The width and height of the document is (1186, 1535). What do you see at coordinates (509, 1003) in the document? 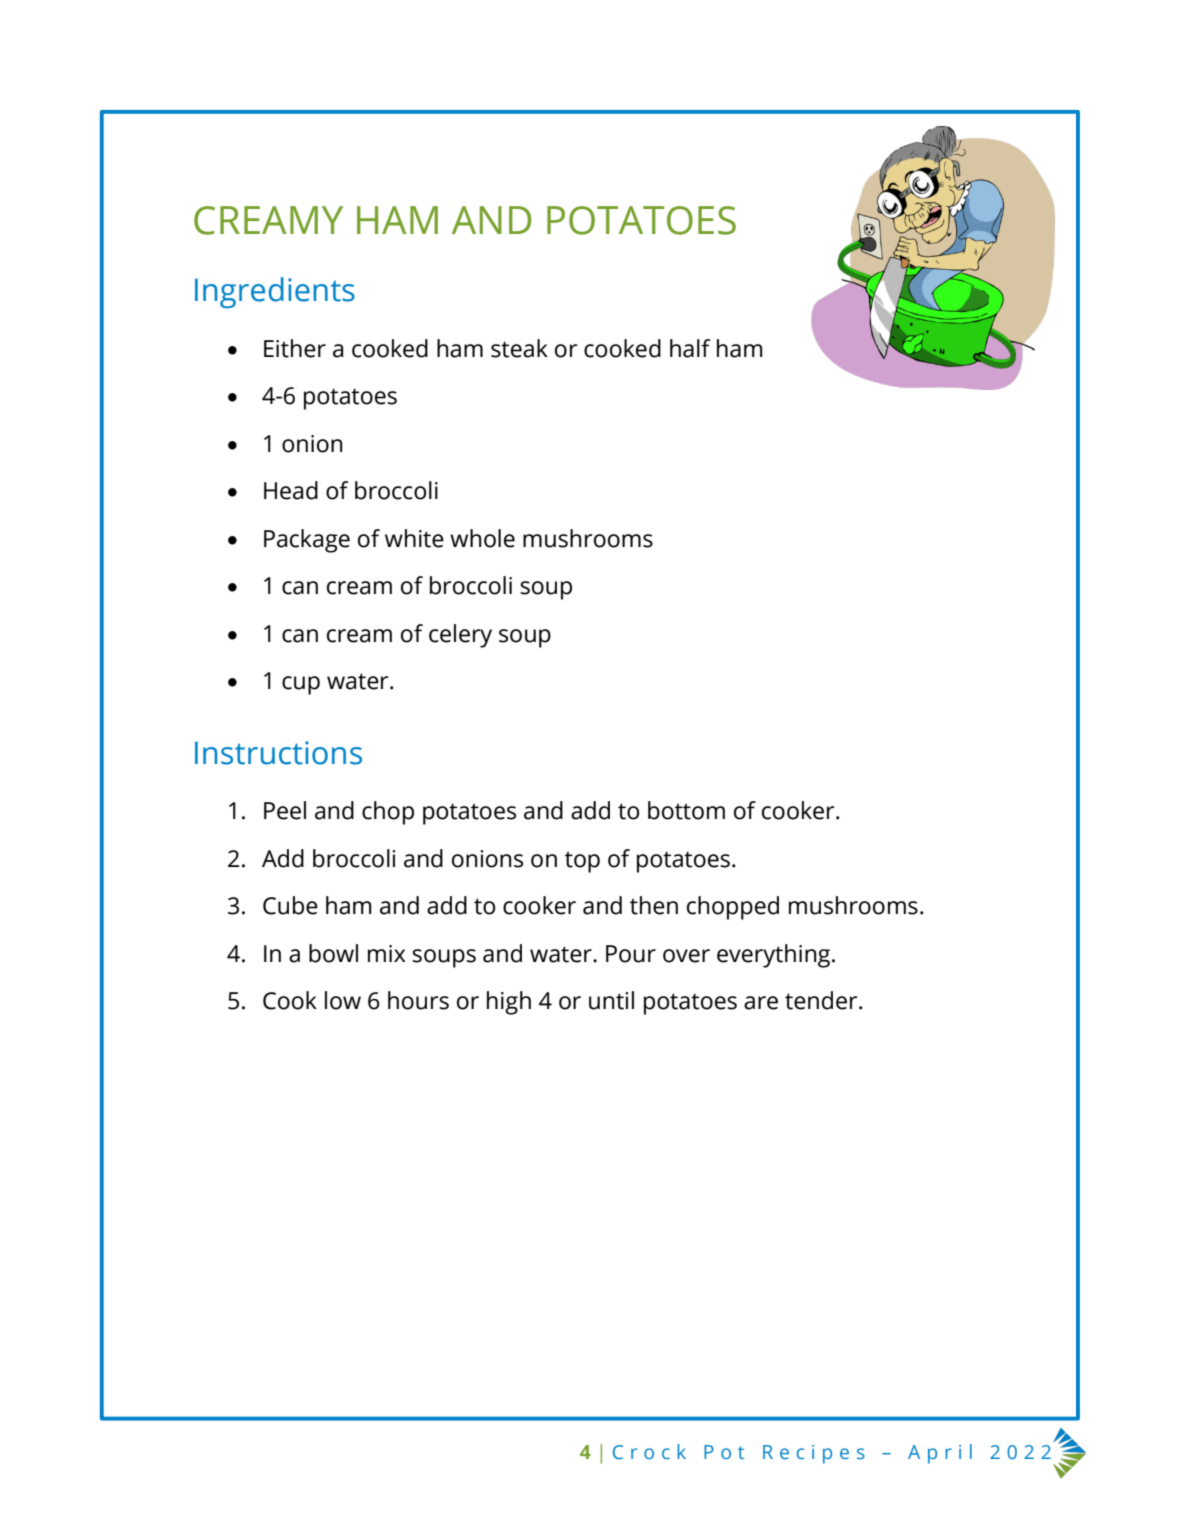
I see `high` at bounding box center [509, 1003].
